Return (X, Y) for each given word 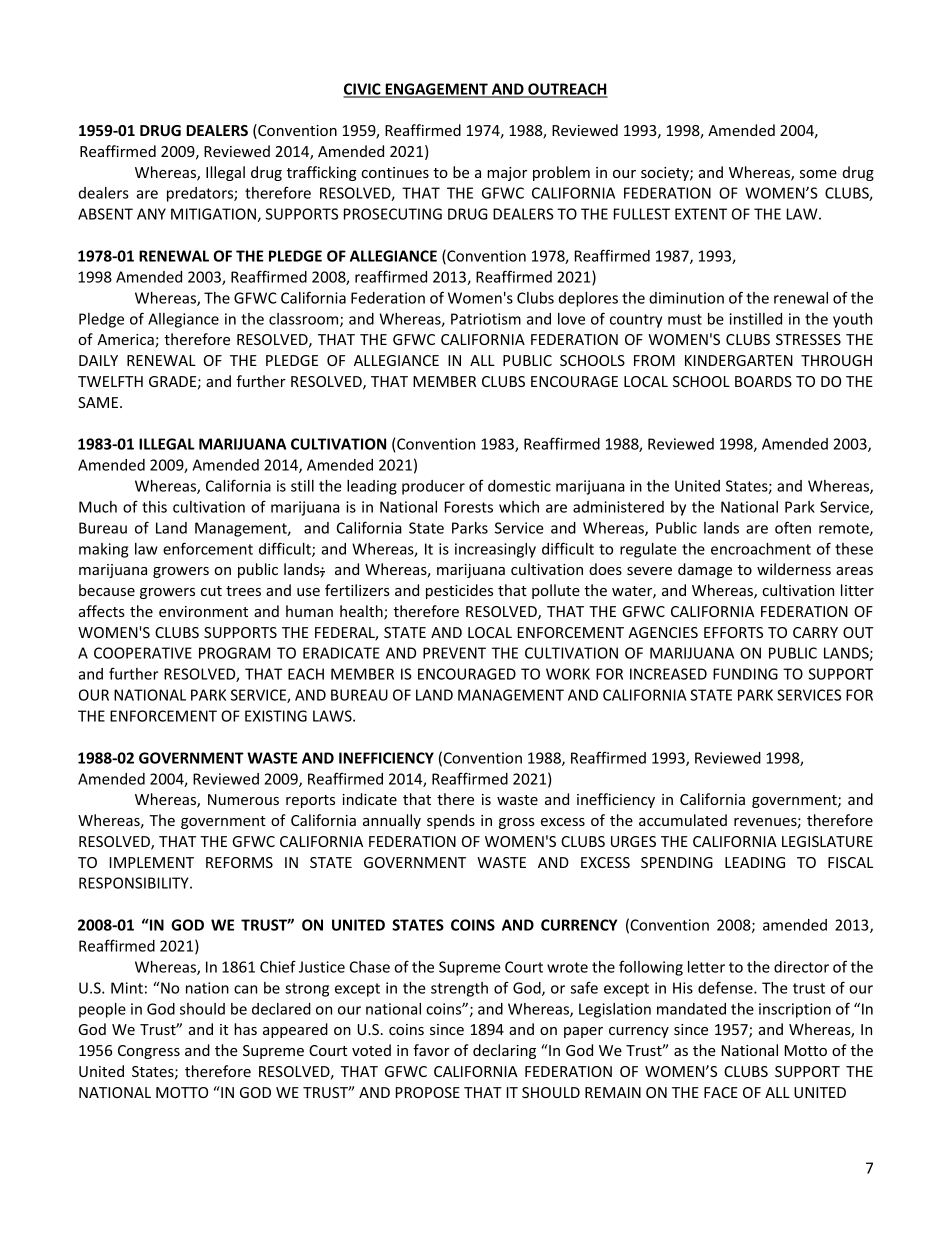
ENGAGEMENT (436, 90)
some (818, 174)
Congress (149, 1052)
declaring (504, 1051)
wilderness (794, 569)
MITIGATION (213, 214)
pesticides (459, 591)
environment (203, 611)
